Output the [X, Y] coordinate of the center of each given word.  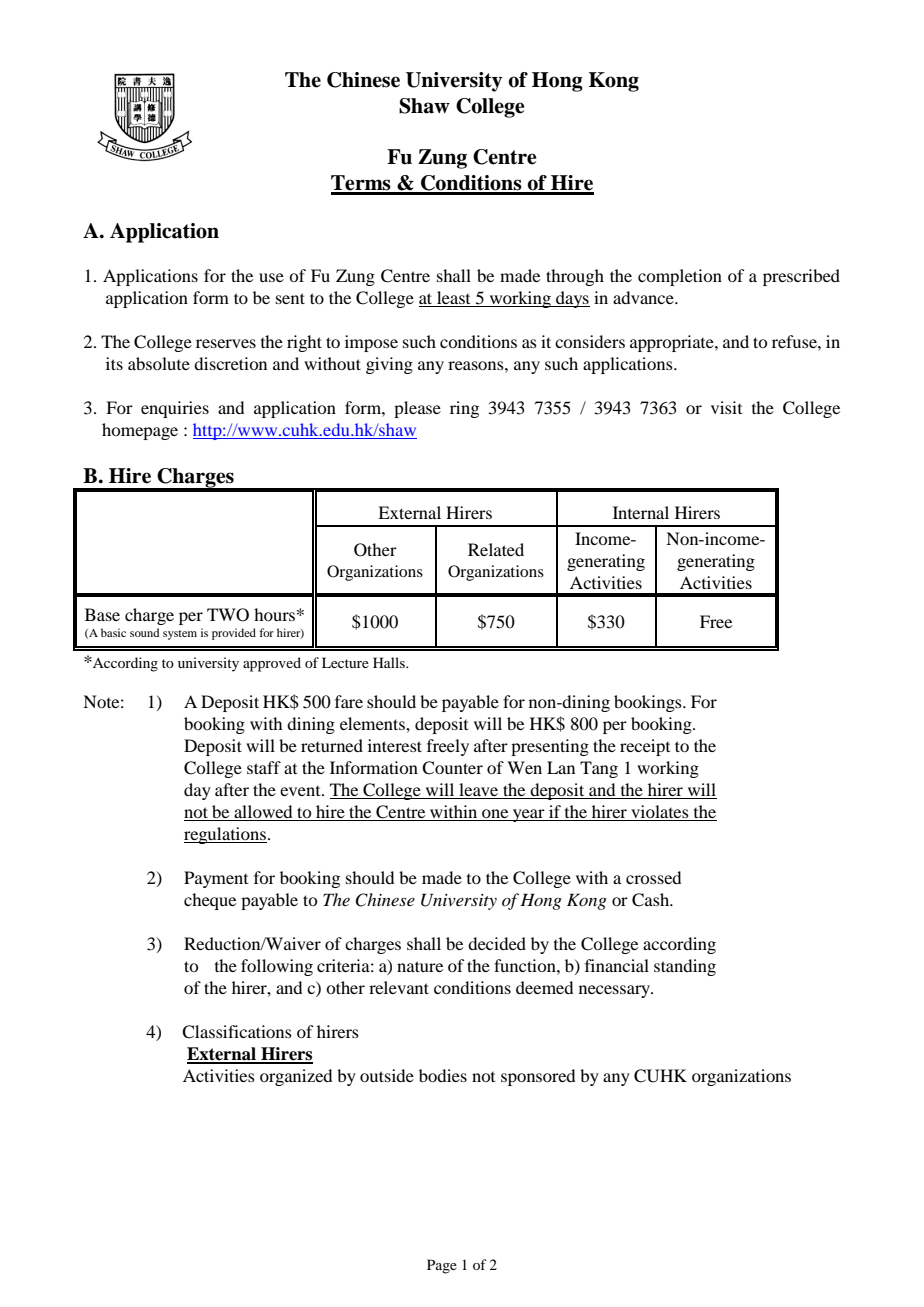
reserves [226, 343]
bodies [443, 1075]
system [180, 635]
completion [680, 277]
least [454, 299]
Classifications [237, 1032]
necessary [615, 991]
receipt [645, 747]
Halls [390, 662]
